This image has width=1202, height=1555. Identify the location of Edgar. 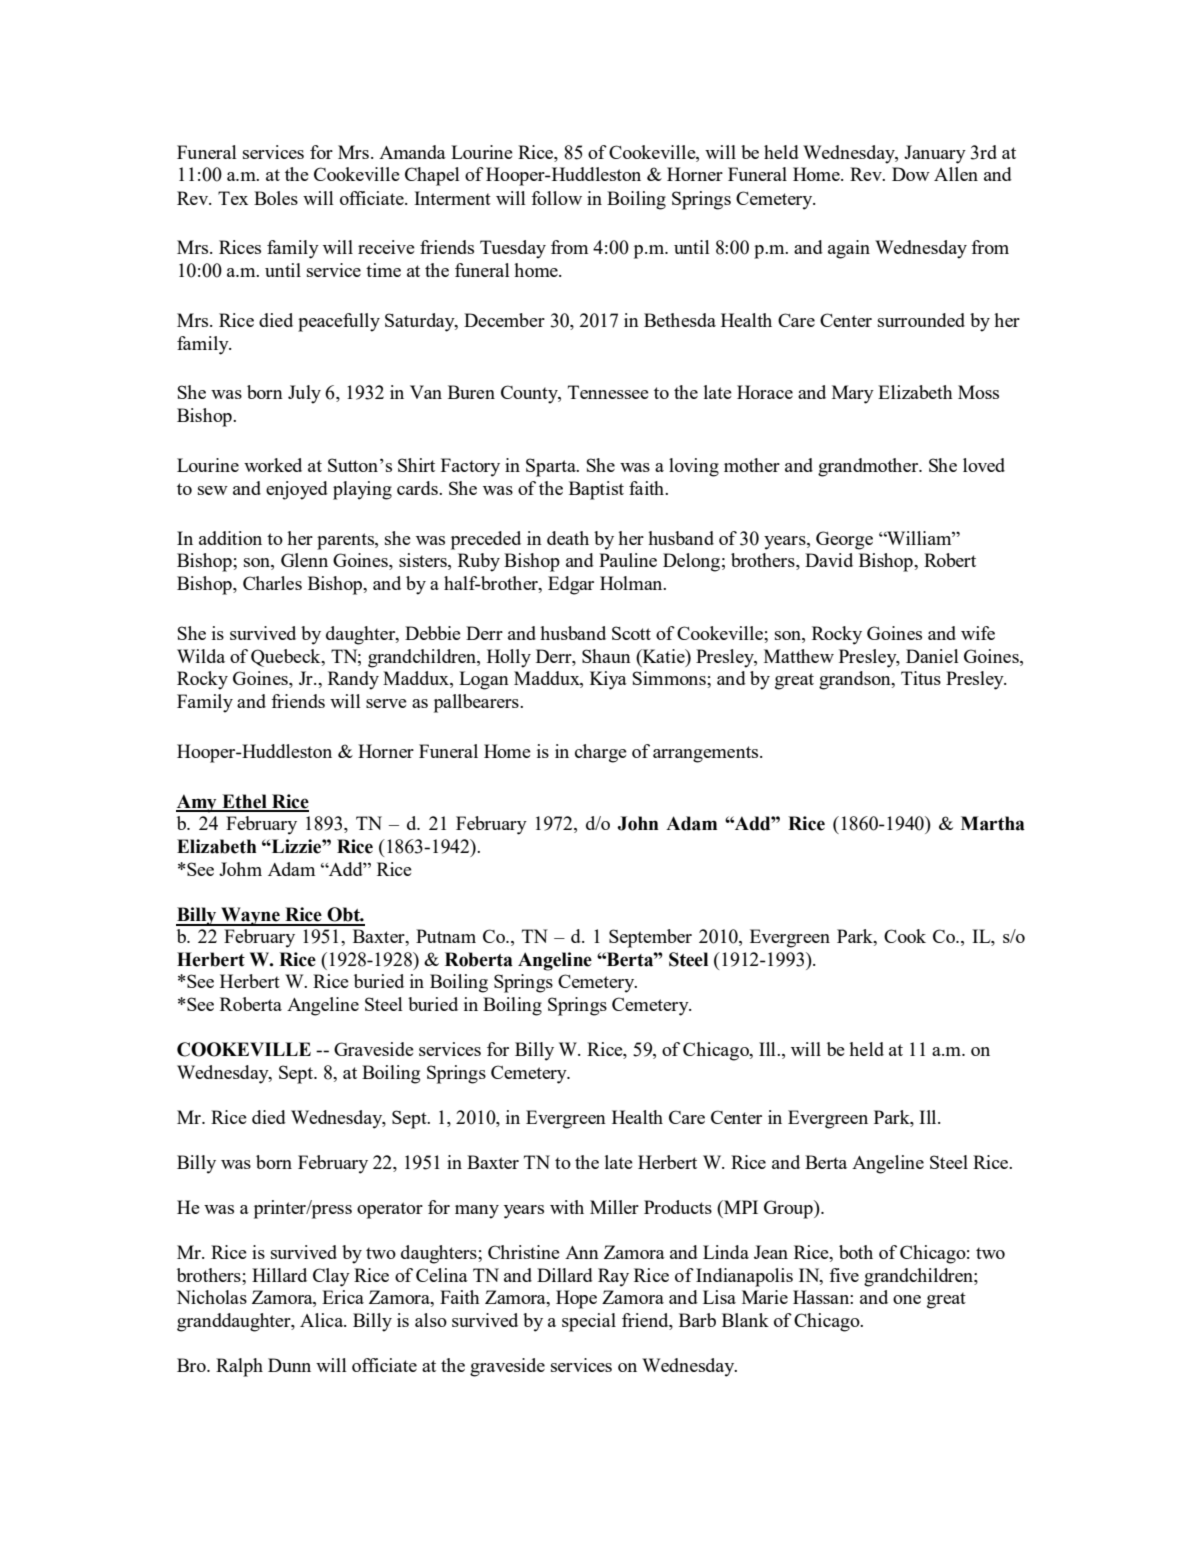
(571, 585).
